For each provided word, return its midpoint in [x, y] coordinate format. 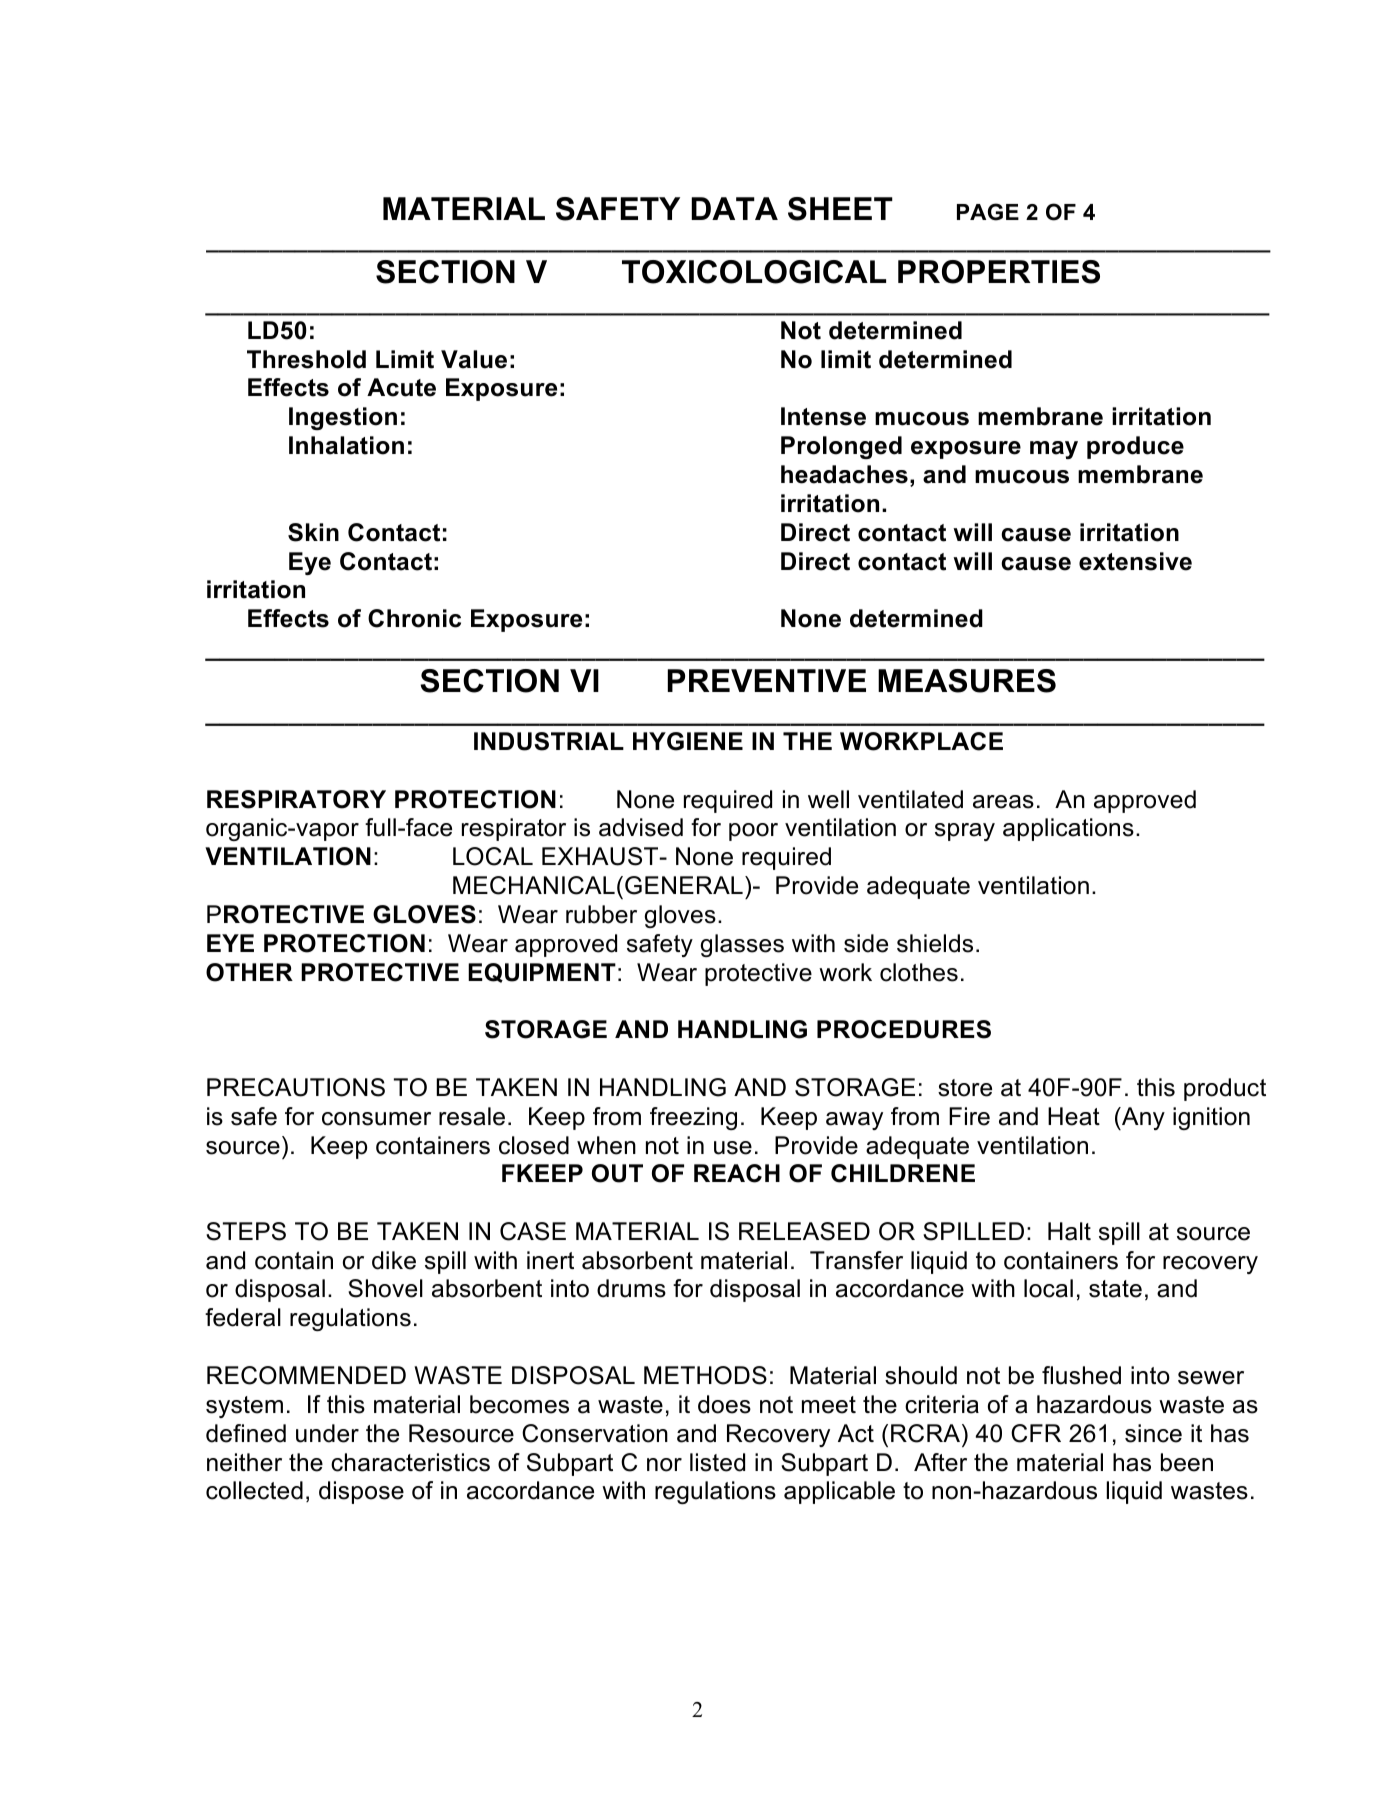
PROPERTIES [999, 272]
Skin [313, 532]
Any [1142, 1118]
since [1153, 1433]
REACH [737, 1173]
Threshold [306, 359]
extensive [1135, 561]
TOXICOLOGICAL [754, 272]
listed [717, 1462]
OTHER [249, 972]
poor [753, 832]
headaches [844, 474]
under [327, 1433]
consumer [376, 1119]
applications [1068, 829]
